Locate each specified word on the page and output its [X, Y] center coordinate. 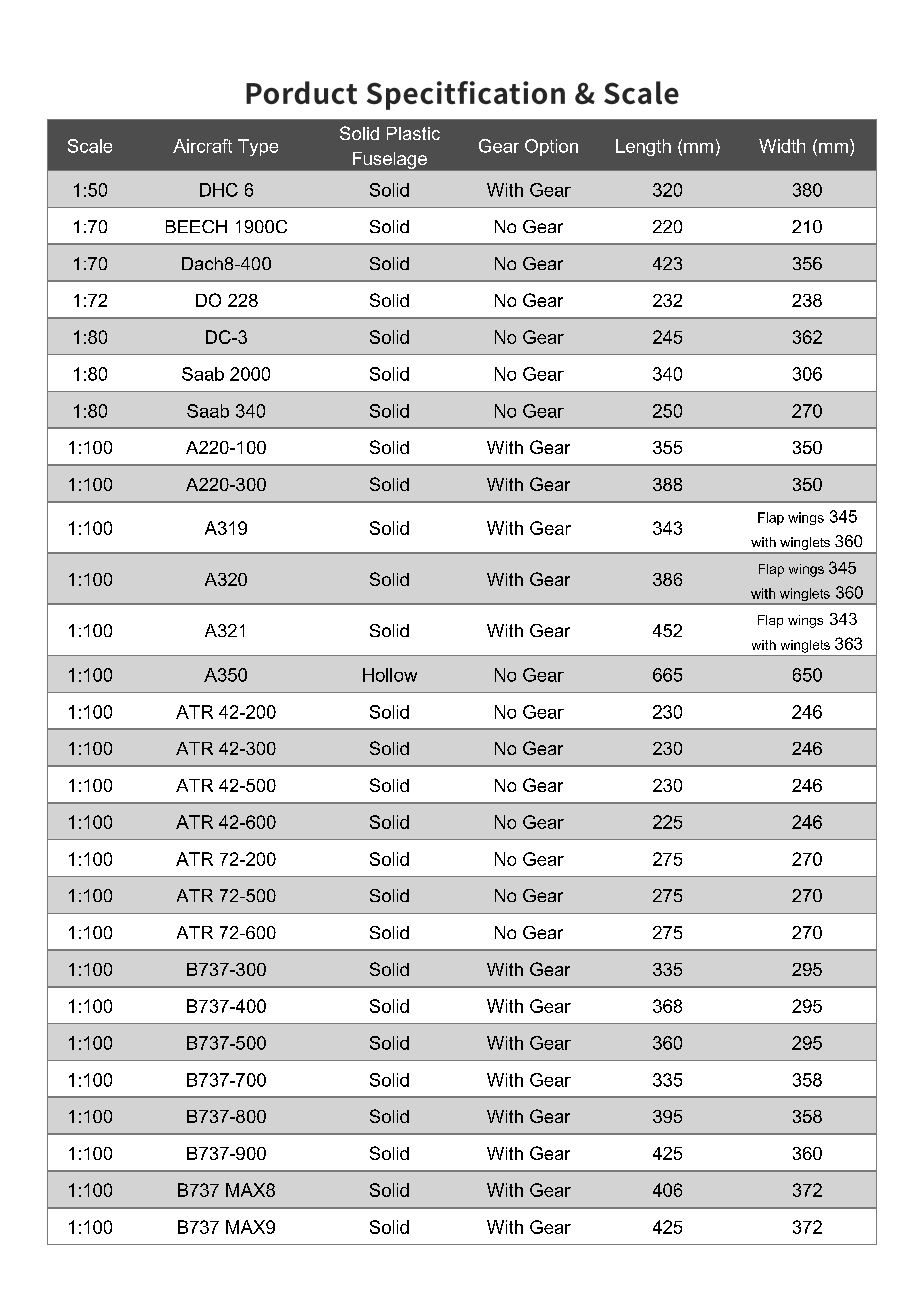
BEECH [196, 226]
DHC [219, 190]
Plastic [413, 133]
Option [551, 147]
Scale [90, 146]
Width [782, 146]
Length [643, 147]
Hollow [390, 675]
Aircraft [202, 146]
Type [258, 147]
